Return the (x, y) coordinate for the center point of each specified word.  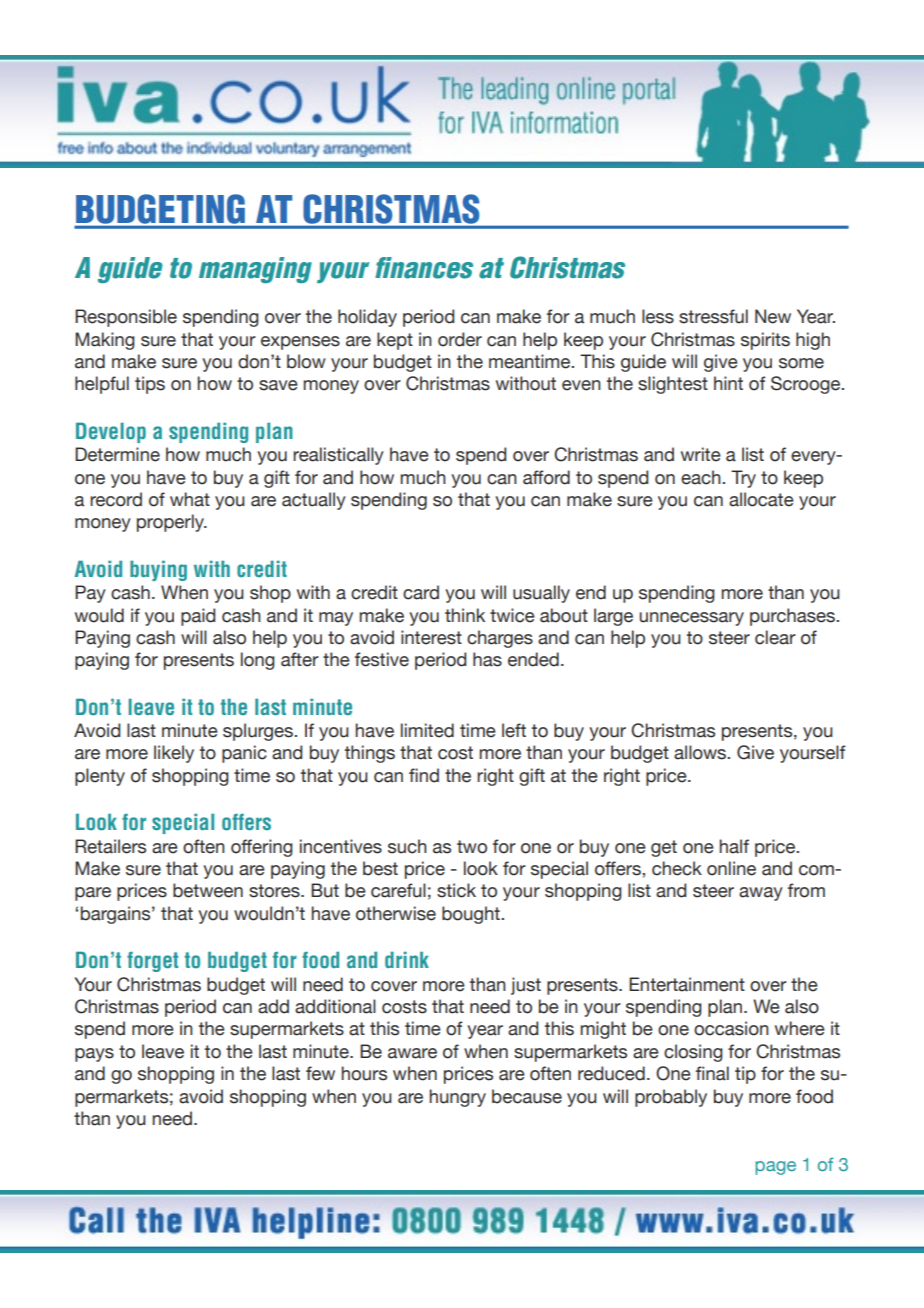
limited (427, 730)
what (190, 499)
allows (701, 752)
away (761, 894)
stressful (713, 316)
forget (152, 962)
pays (94, 1055)
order (460, 339)
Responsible (126, 318)
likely (174, 754)
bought (471, 915)
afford (546, 477)
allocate (761, 499)
